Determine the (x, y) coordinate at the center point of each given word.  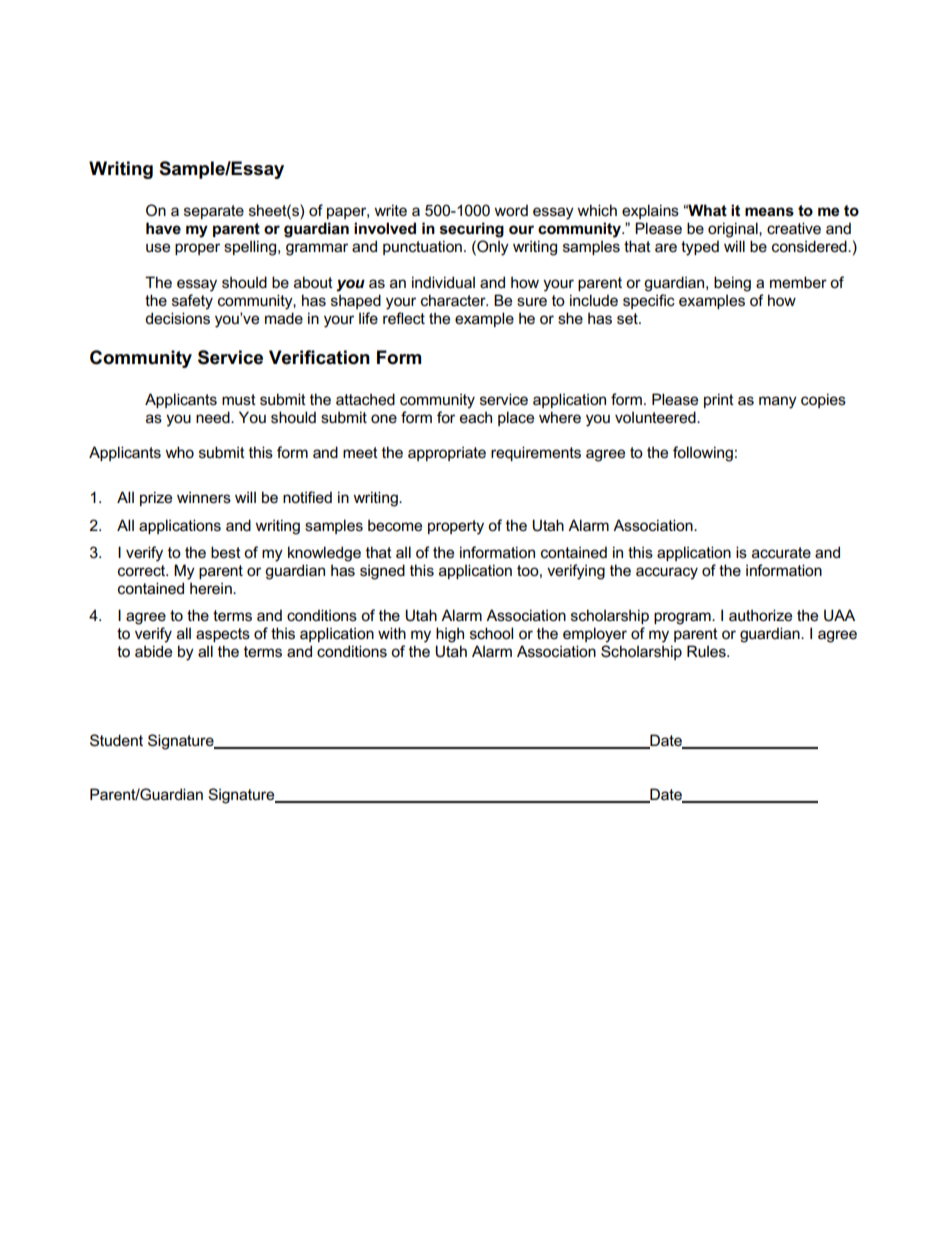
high (450, 635)
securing (472, 230)
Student (116, 740)
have (163, 228)
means (769, 212)
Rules (707, 651)
